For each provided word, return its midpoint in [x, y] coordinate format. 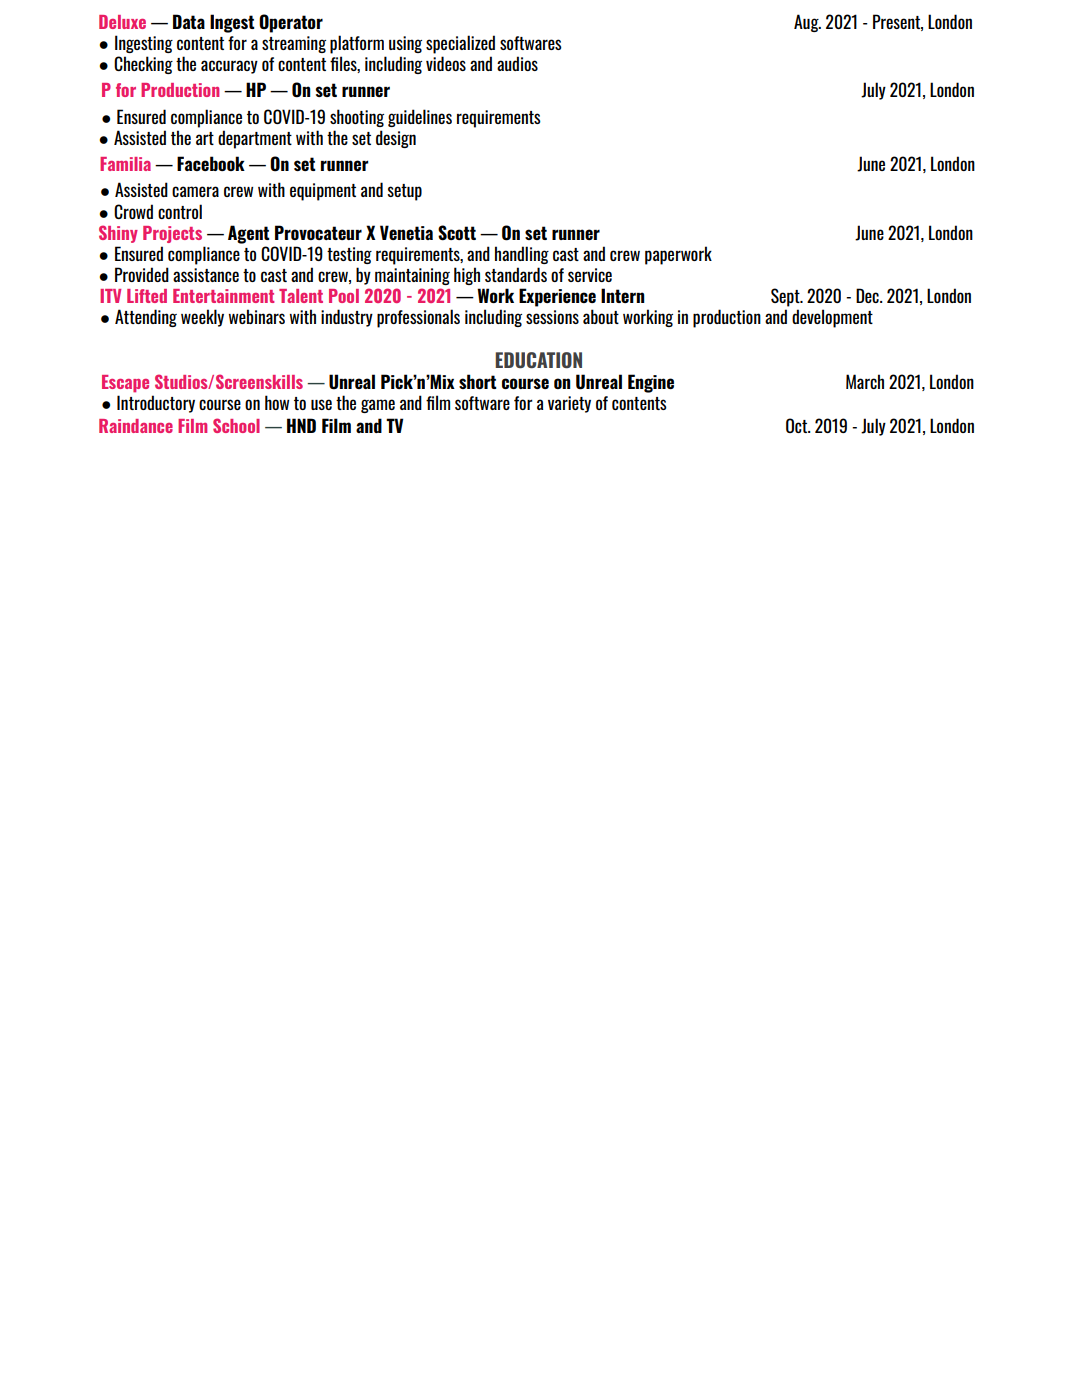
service [590, 275]
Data [189, 21]
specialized [460, 44]
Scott [457, 233]
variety [569, 404]
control [180, 211]
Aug [807, 23]
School [236, 425]
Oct [798, 425]
